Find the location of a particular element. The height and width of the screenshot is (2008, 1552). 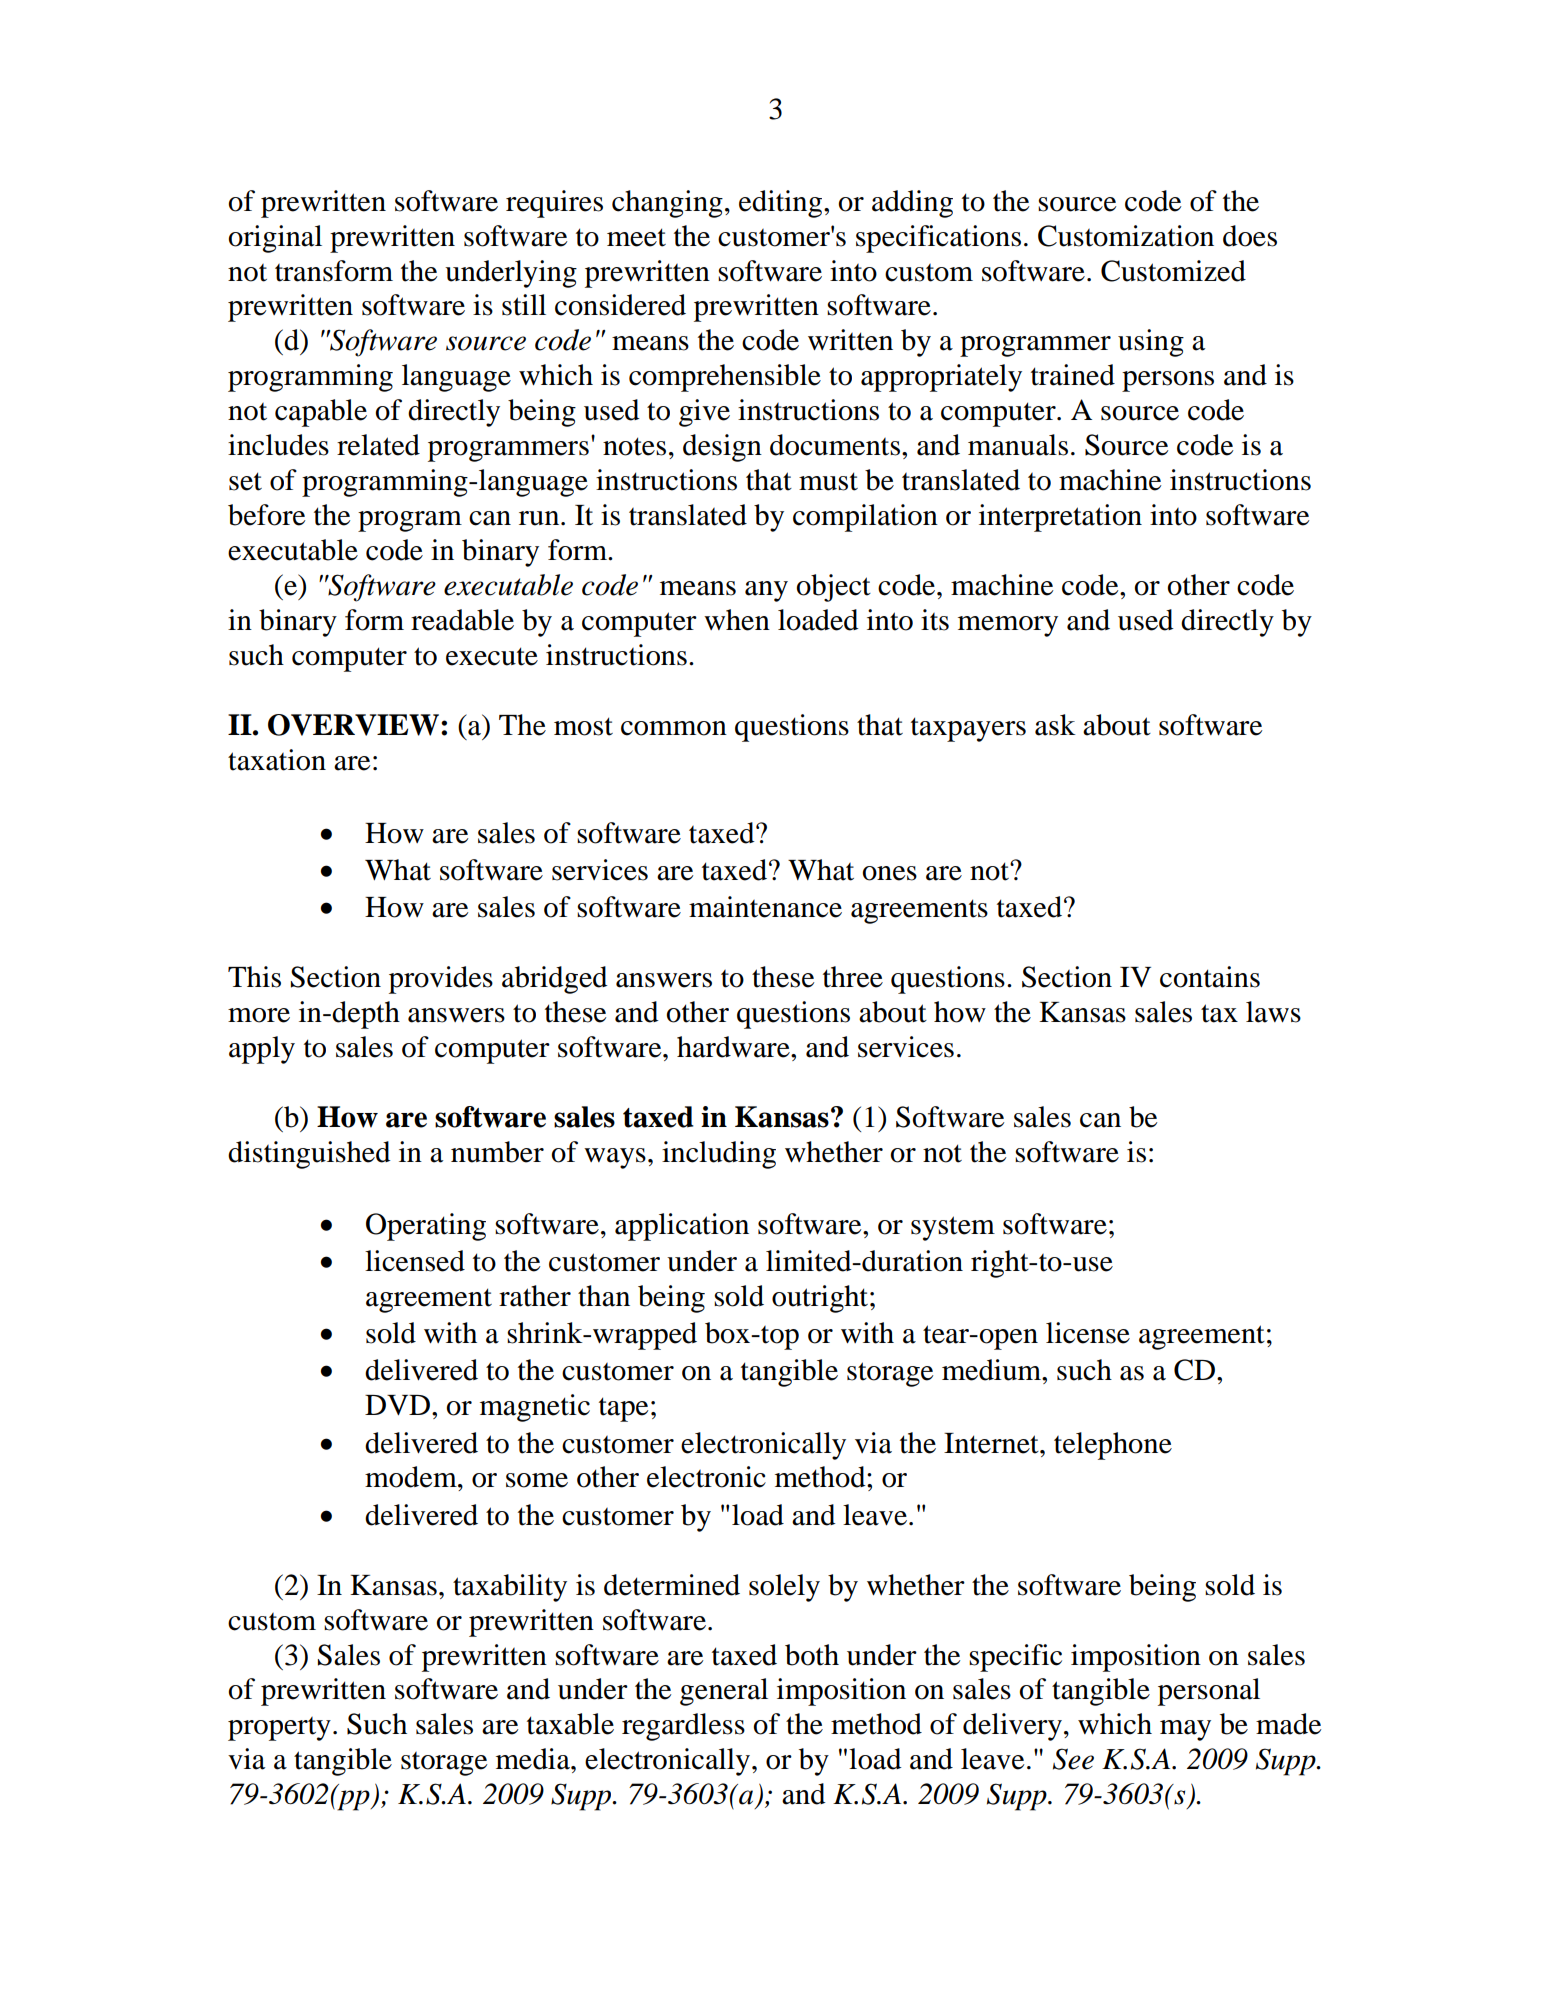

provides is located at coordinates (441, 980).
